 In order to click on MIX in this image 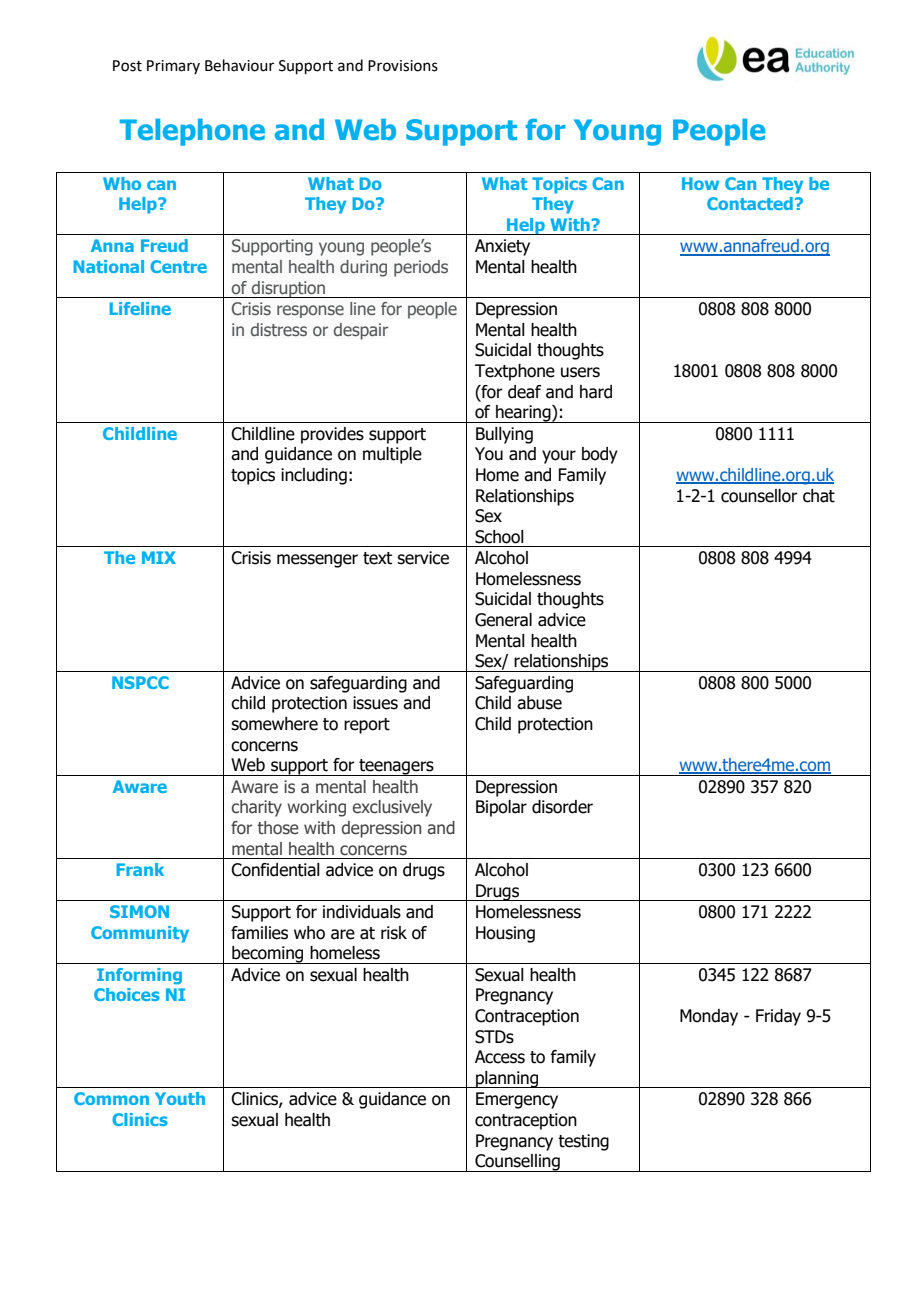, I will do `click(159, 557)`.
